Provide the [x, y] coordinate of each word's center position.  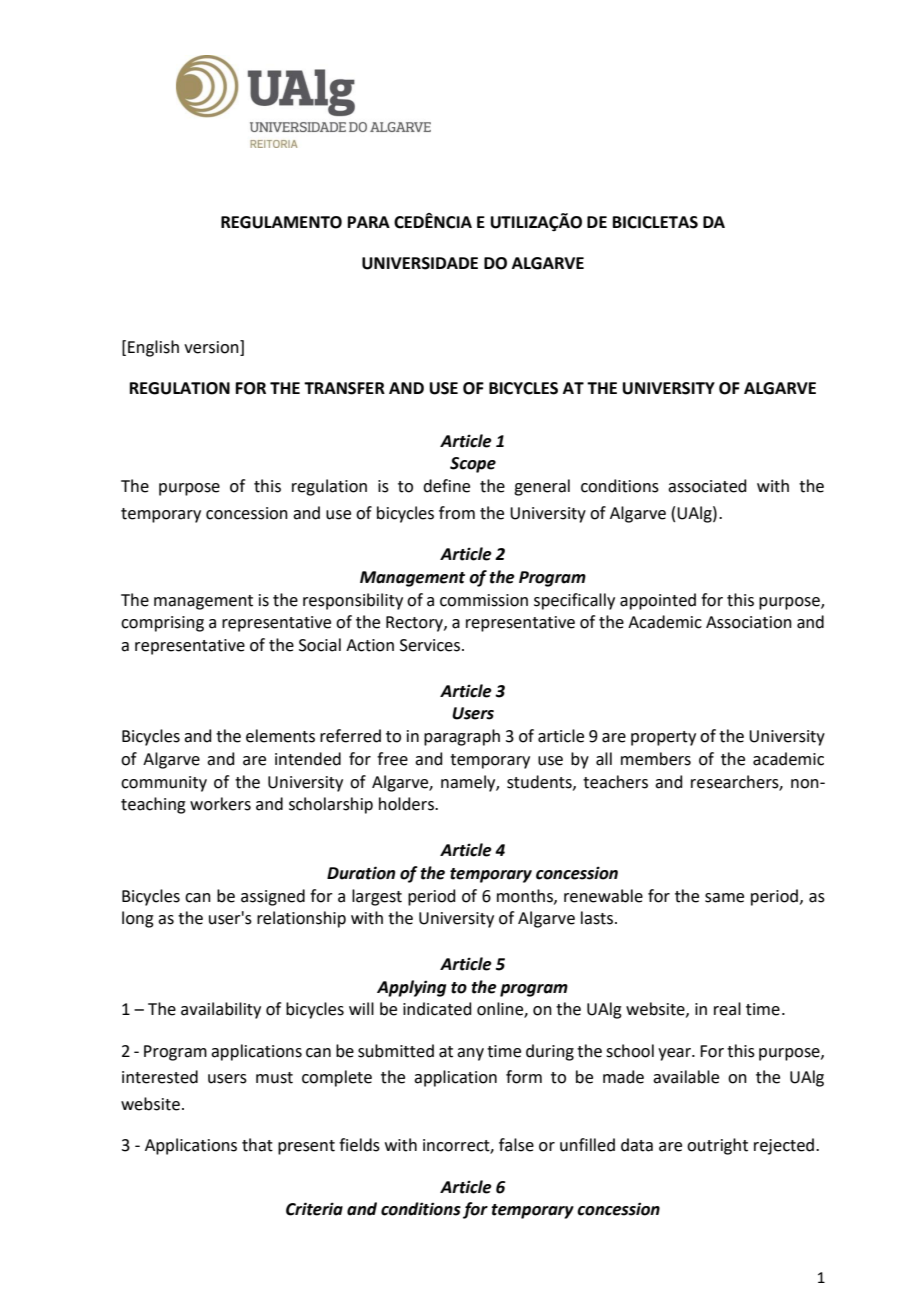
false [516, 1145]
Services [431, 645]
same [724, 898]
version [212, 347]
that [257, 1145]
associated [707, 486]
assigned [273, 897]
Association [749, 622]
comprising [162, 624]
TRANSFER [344, 388]
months [526, 896]
